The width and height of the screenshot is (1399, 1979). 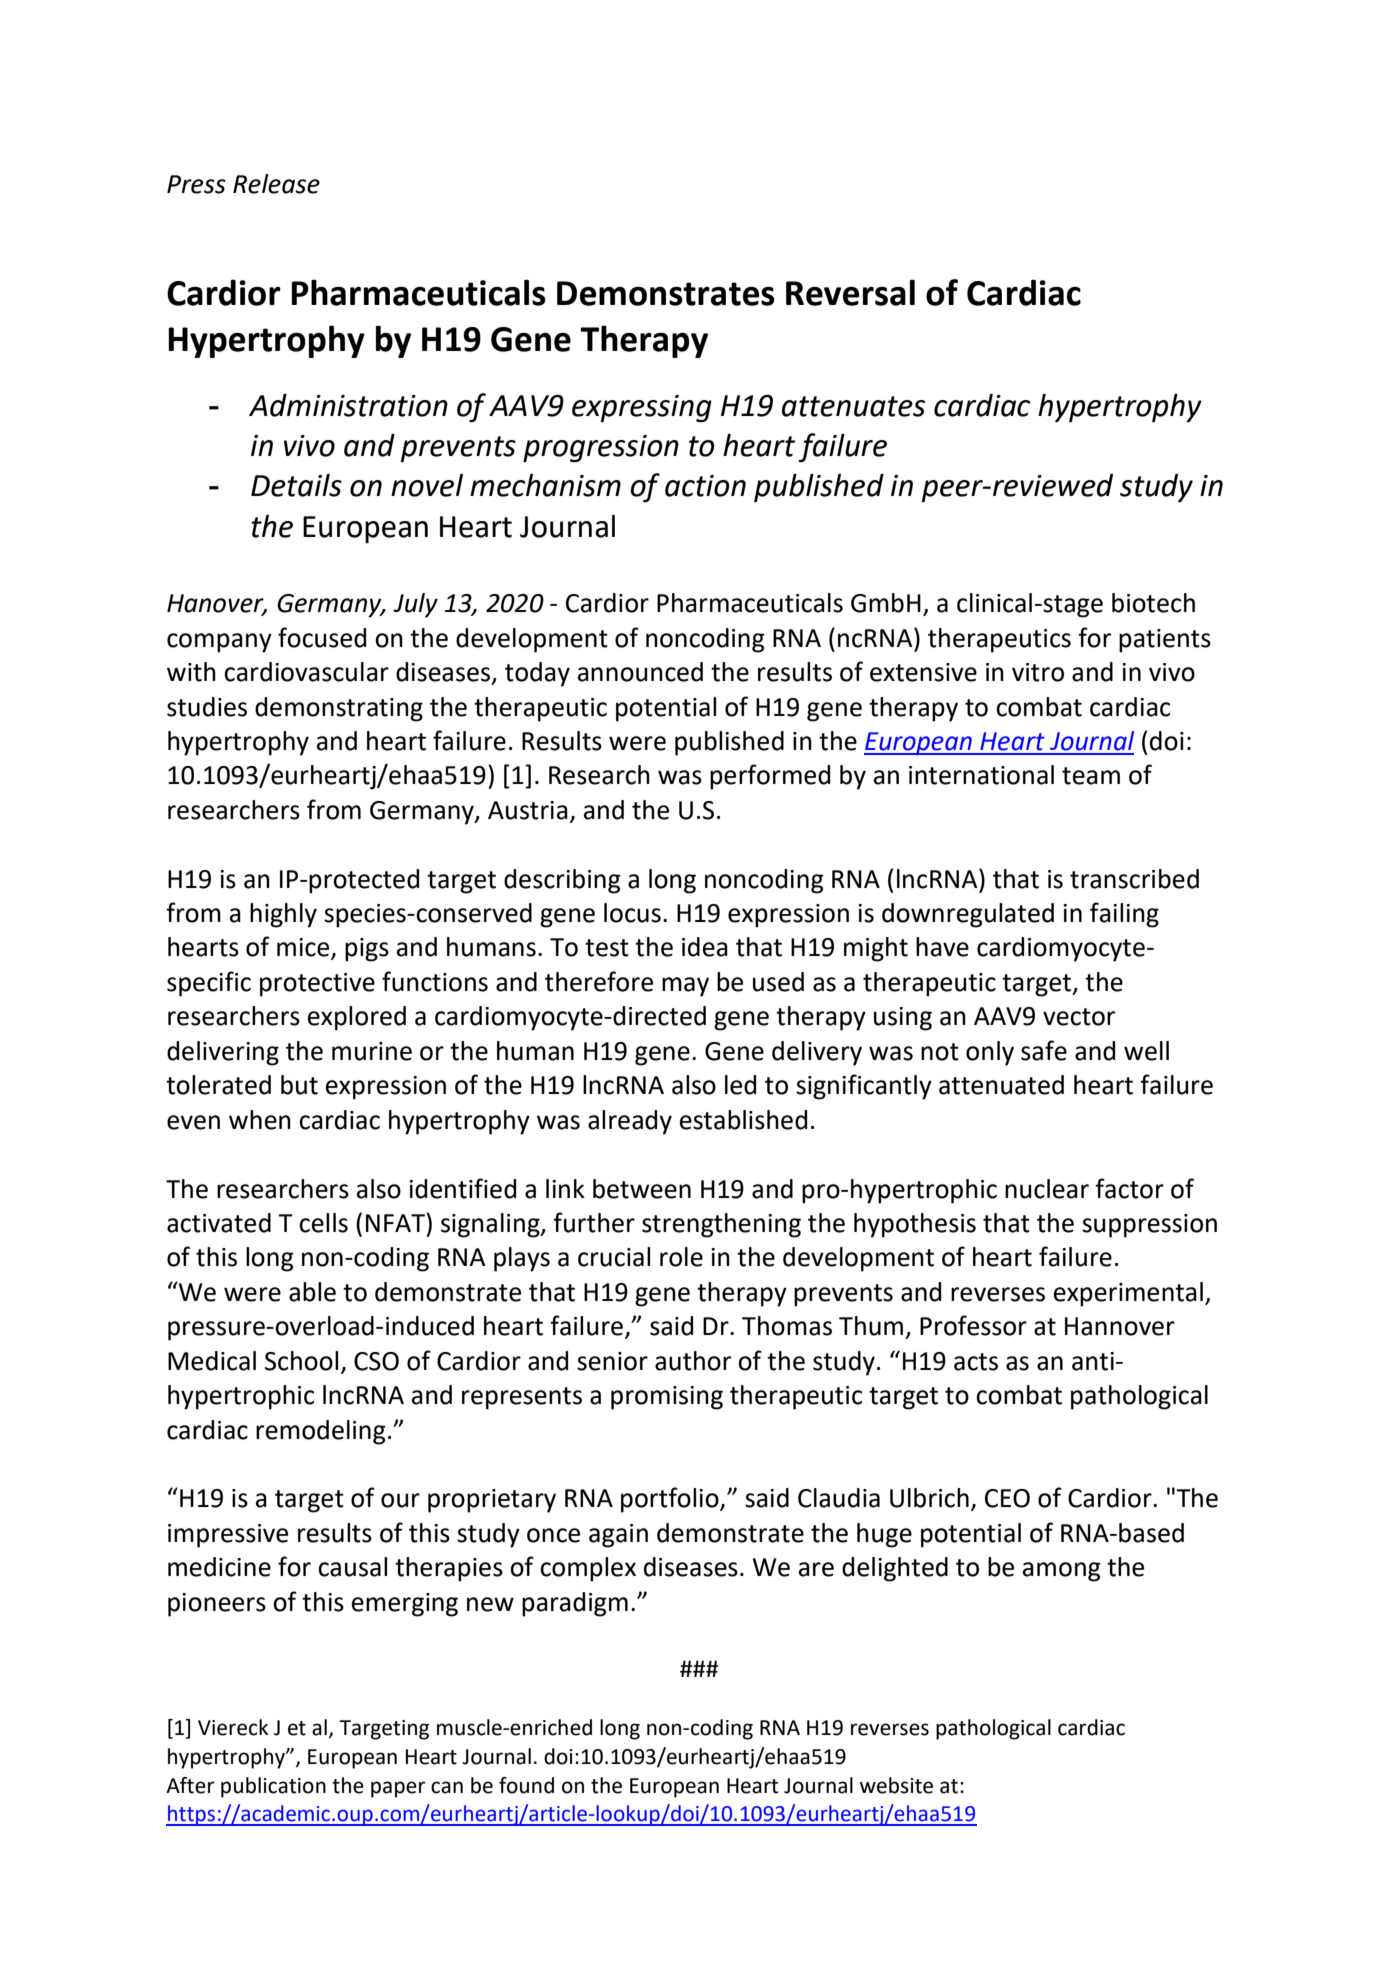 What do you see at coordinates (526, 1785) in the screenshot?
I see `found` at bounding box center [526, 1785].
